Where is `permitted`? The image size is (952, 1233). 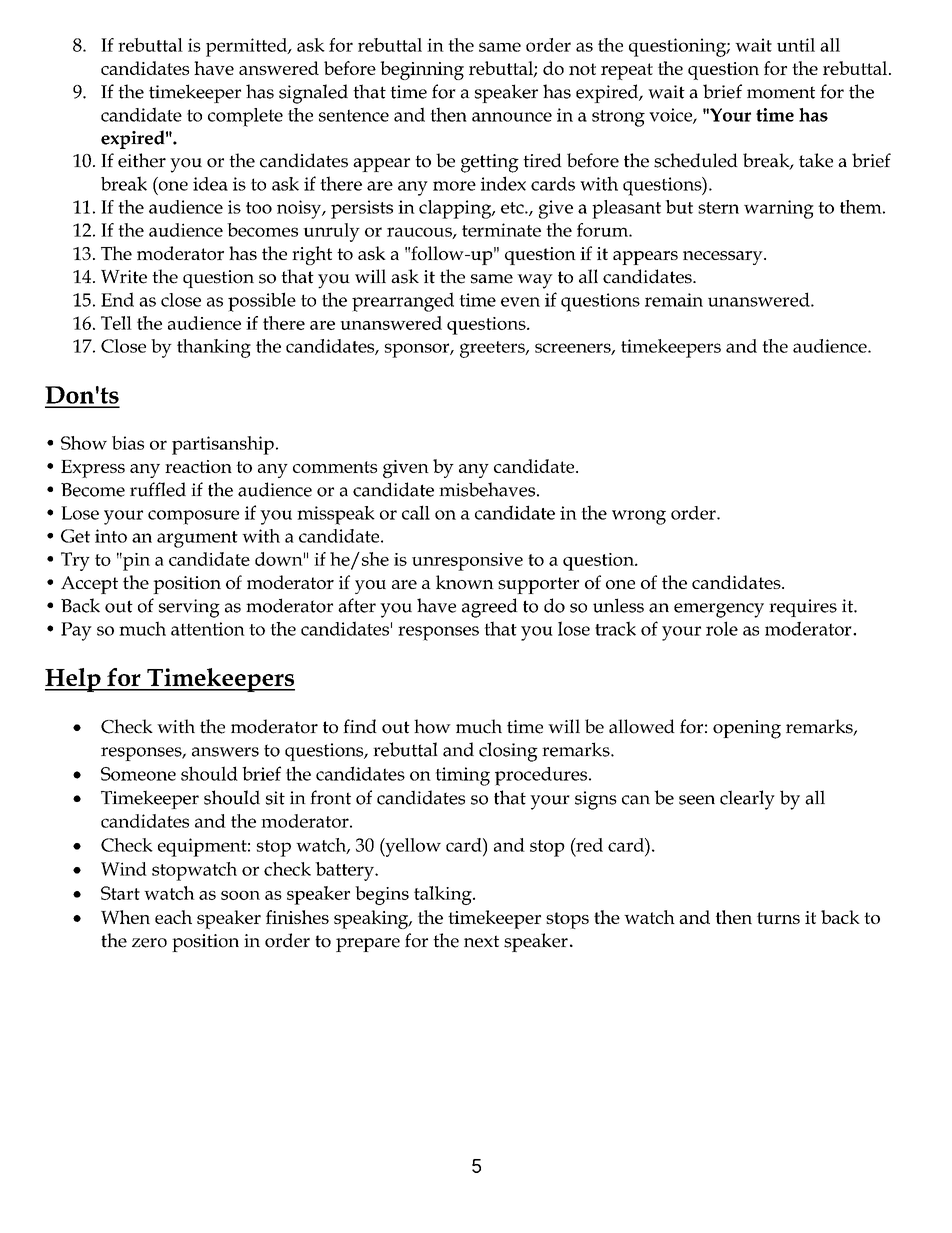
permitted is located at coordinates (247, 47).
